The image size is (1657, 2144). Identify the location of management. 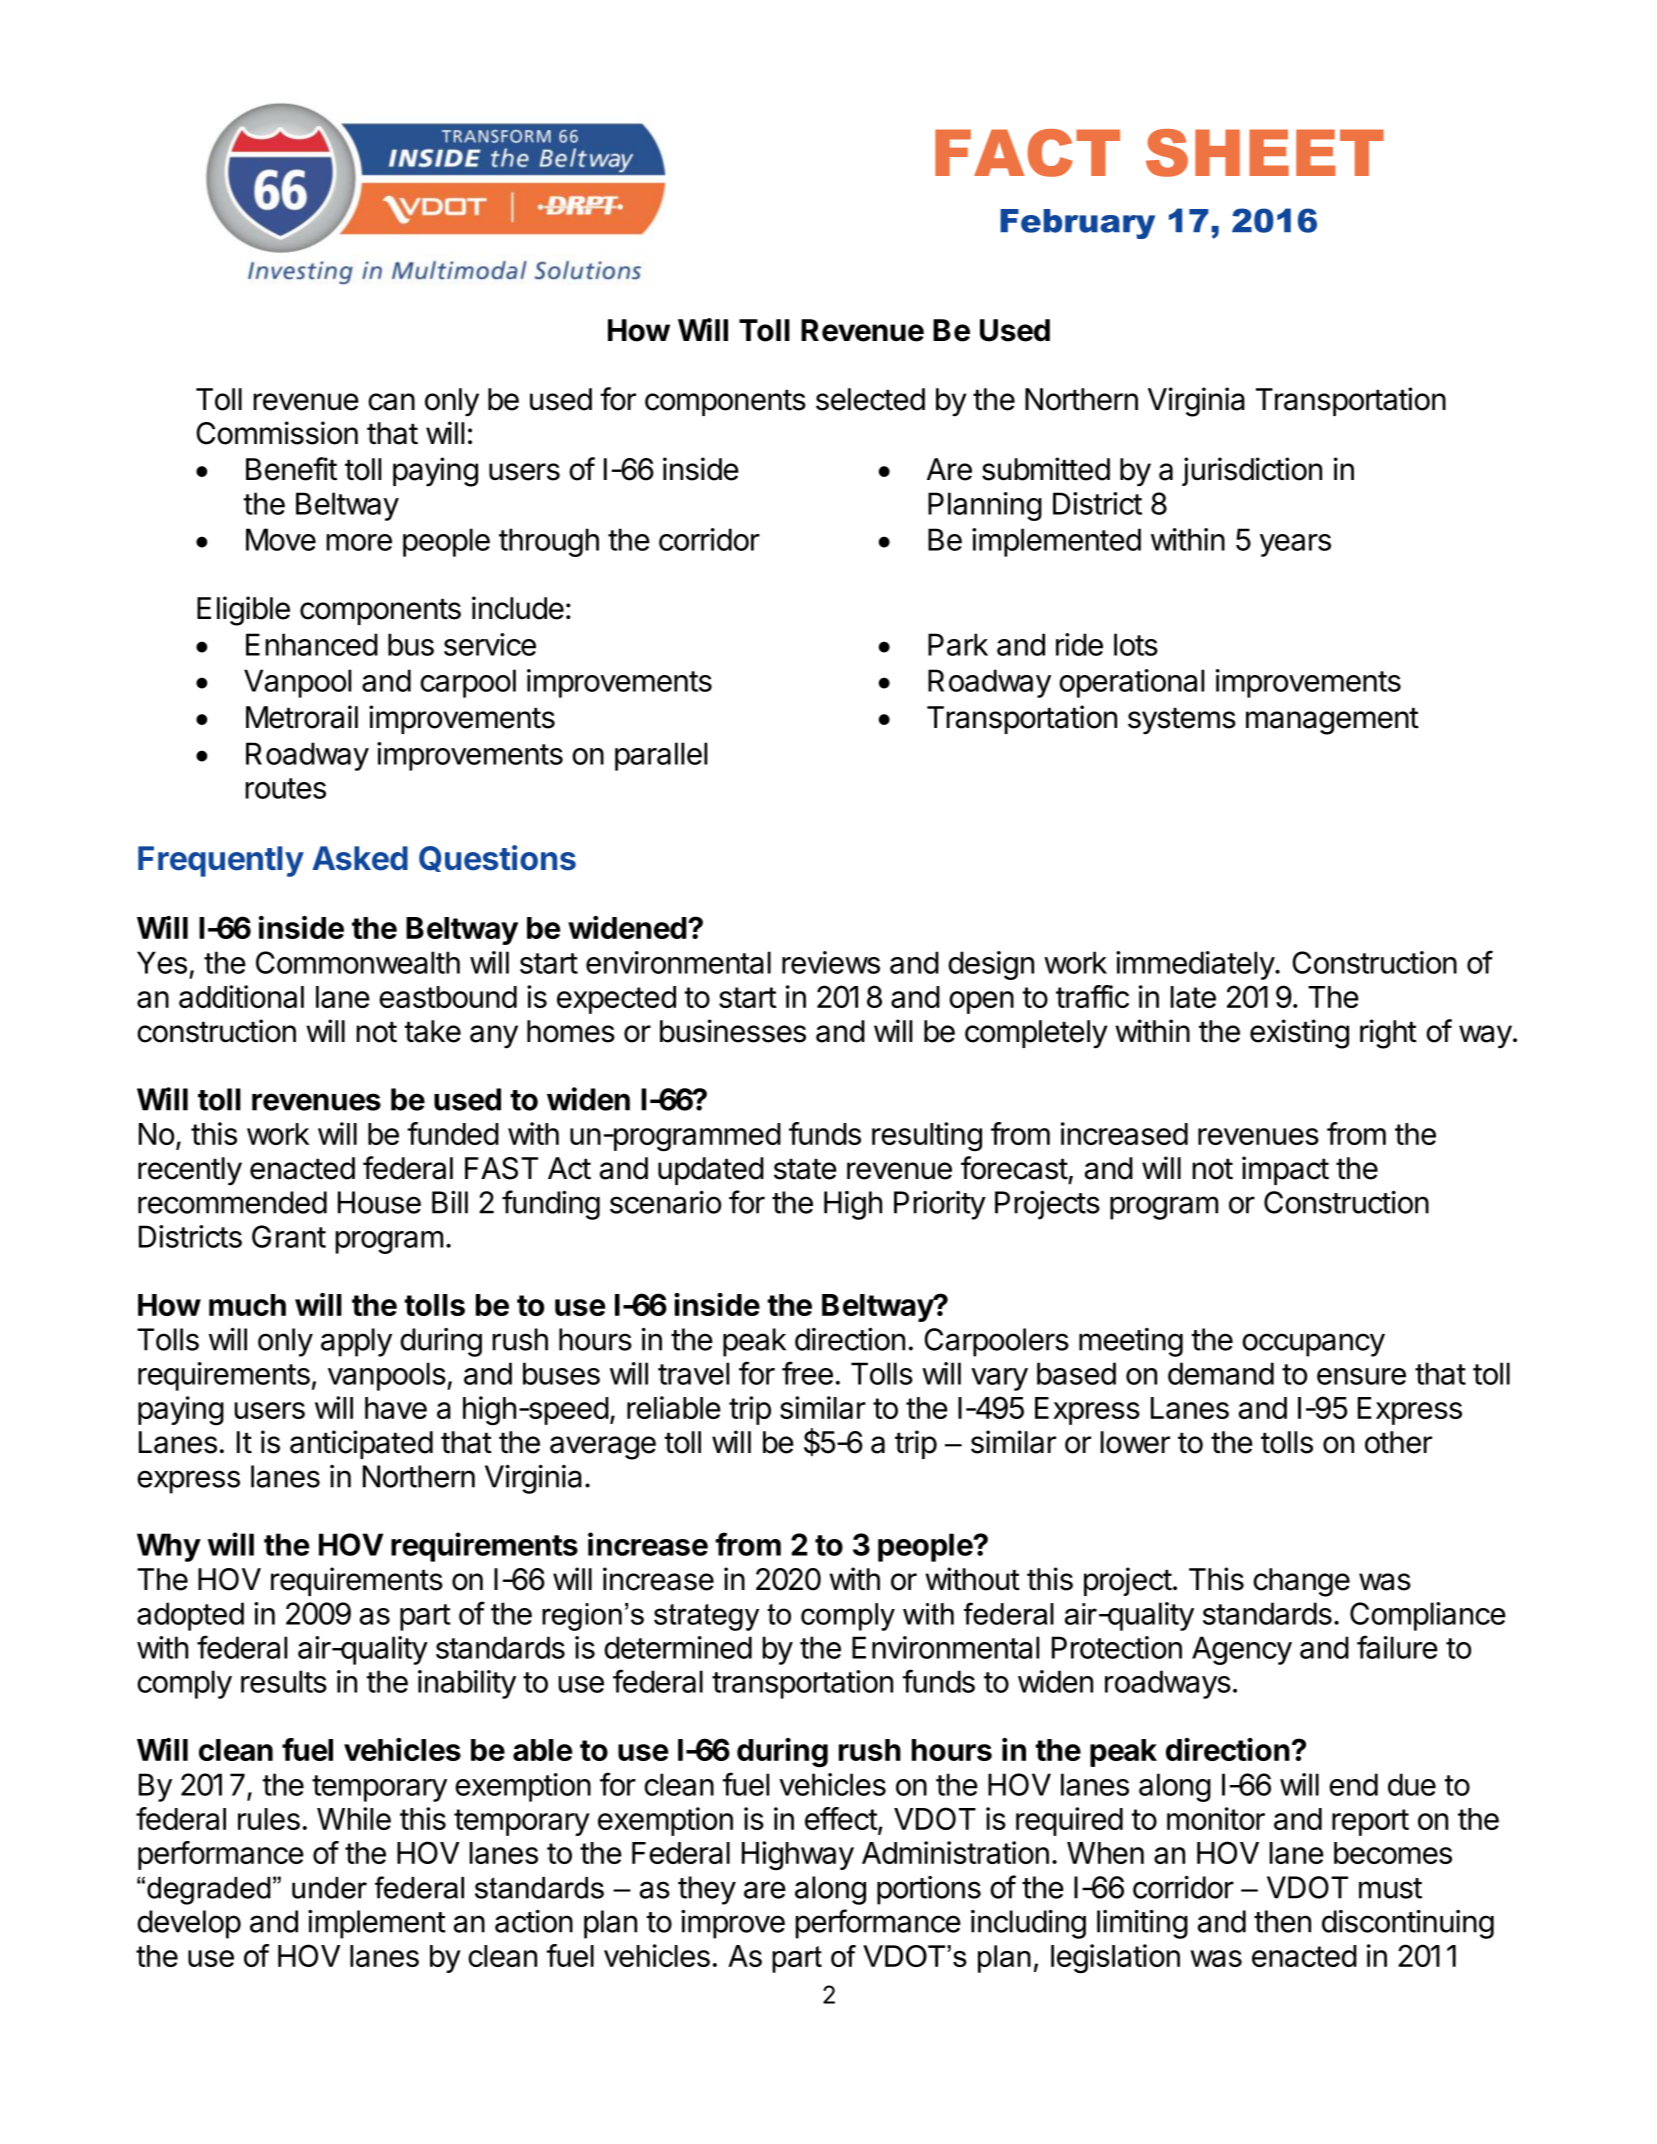
(1332, 721).
